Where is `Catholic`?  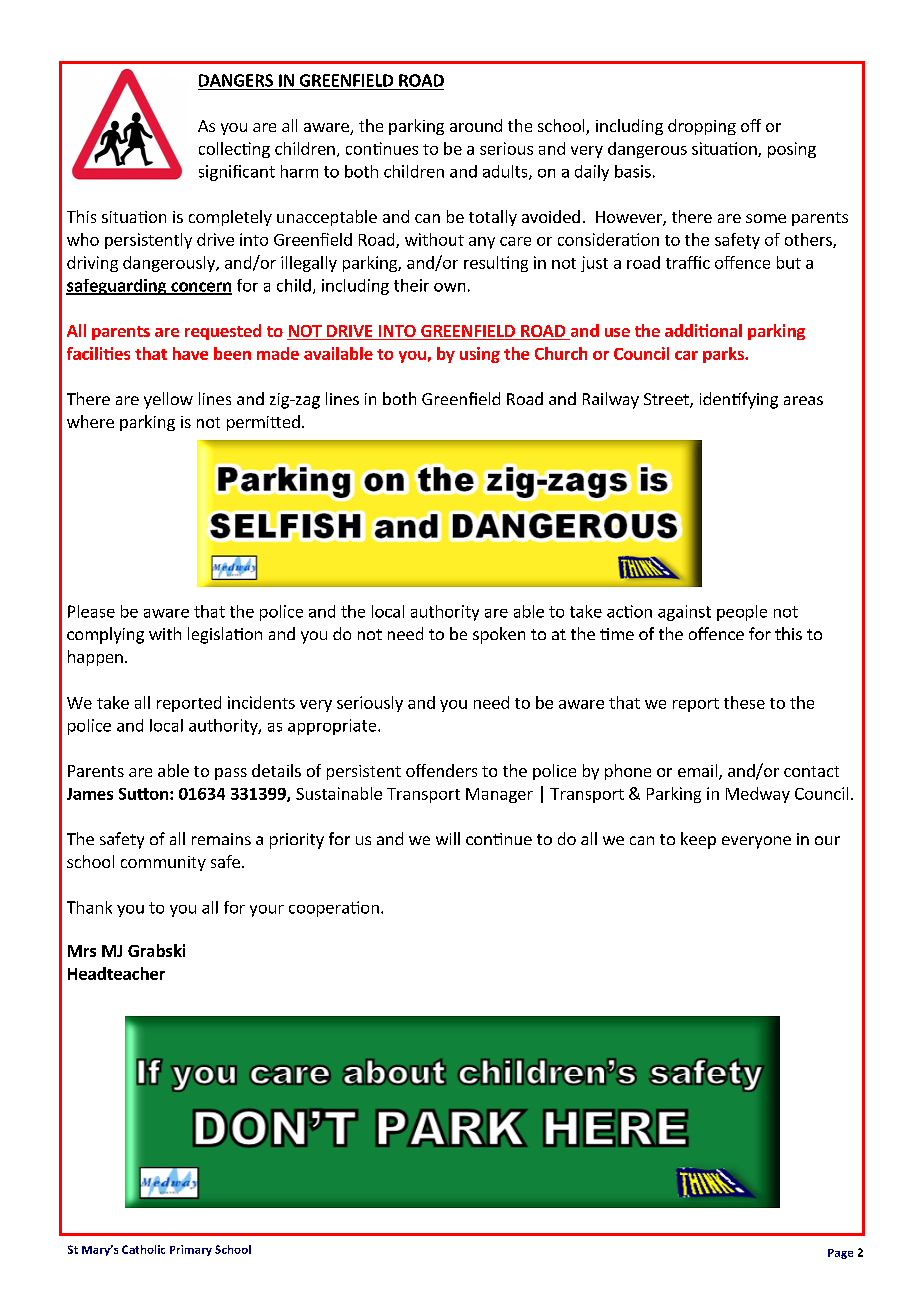 Catholic is located at coordinates (143, 1249).
